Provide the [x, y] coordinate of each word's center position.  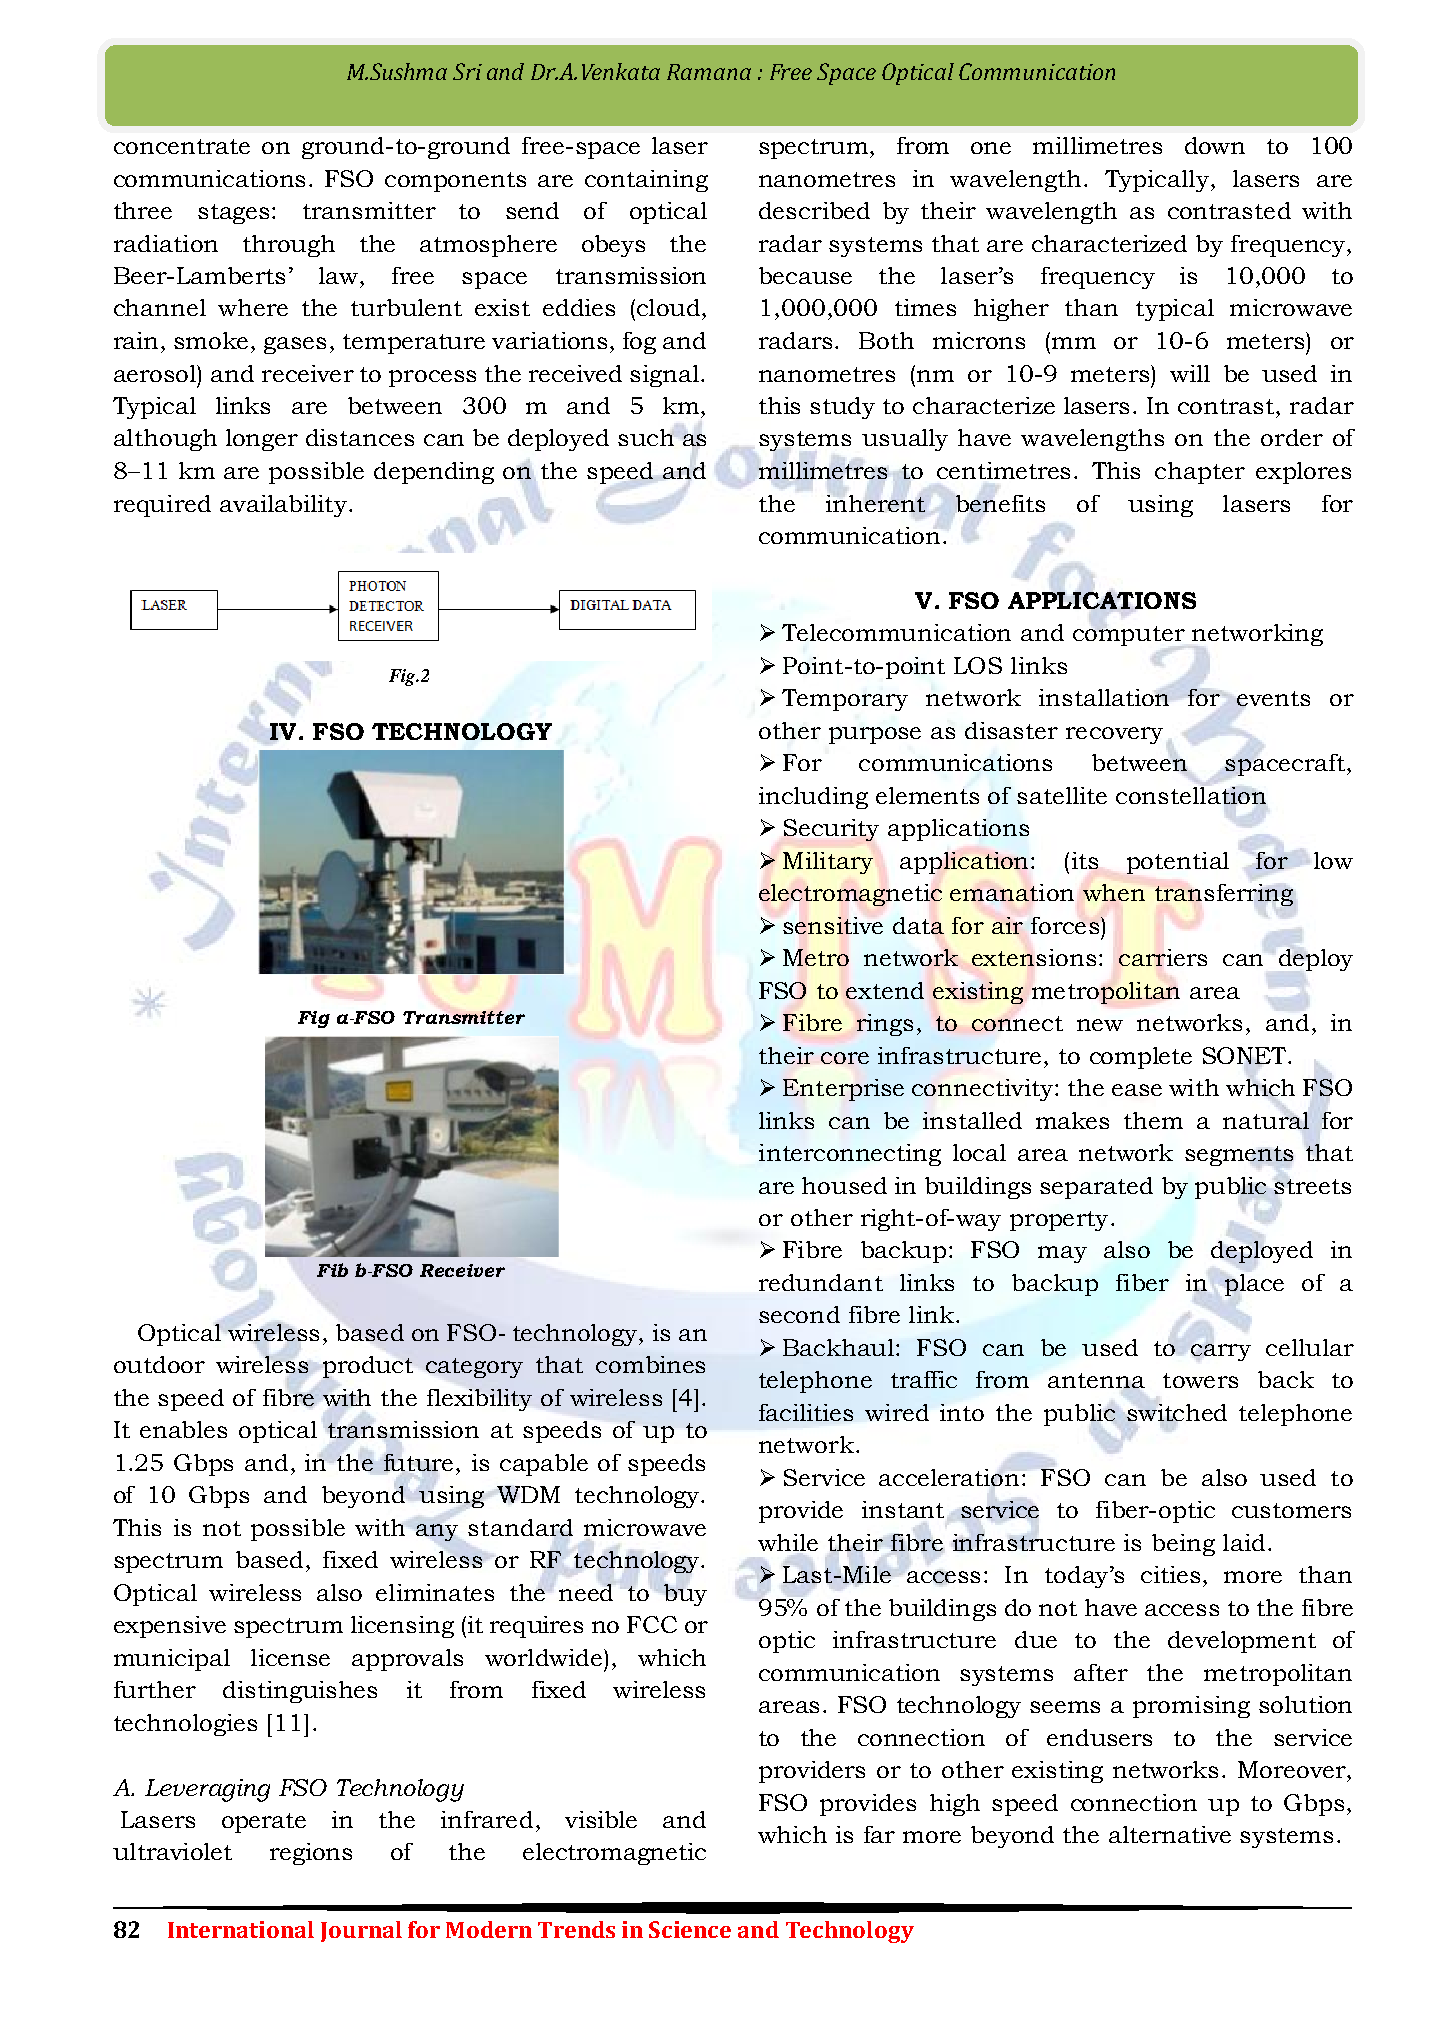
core [845, 1058]
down [1215, 145]
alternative [1170, 1834]
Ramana [709, 72]
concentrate [182, 146]
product [368, 1367]
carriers [1163, 957]
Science [690, 1929]
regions [311, 1854]
